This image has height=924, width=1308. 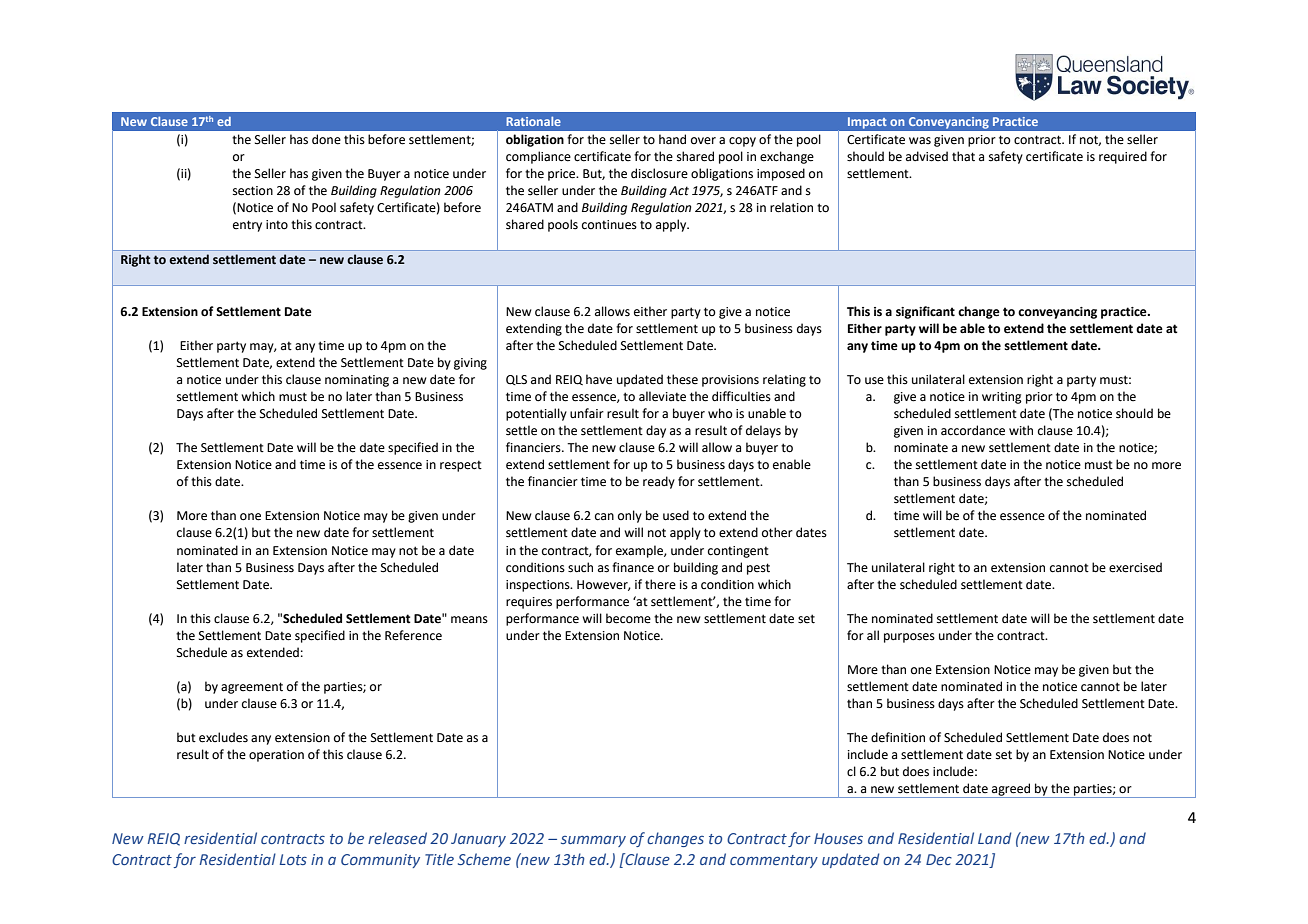 I want to click on these, so click(x=682, y=379).
